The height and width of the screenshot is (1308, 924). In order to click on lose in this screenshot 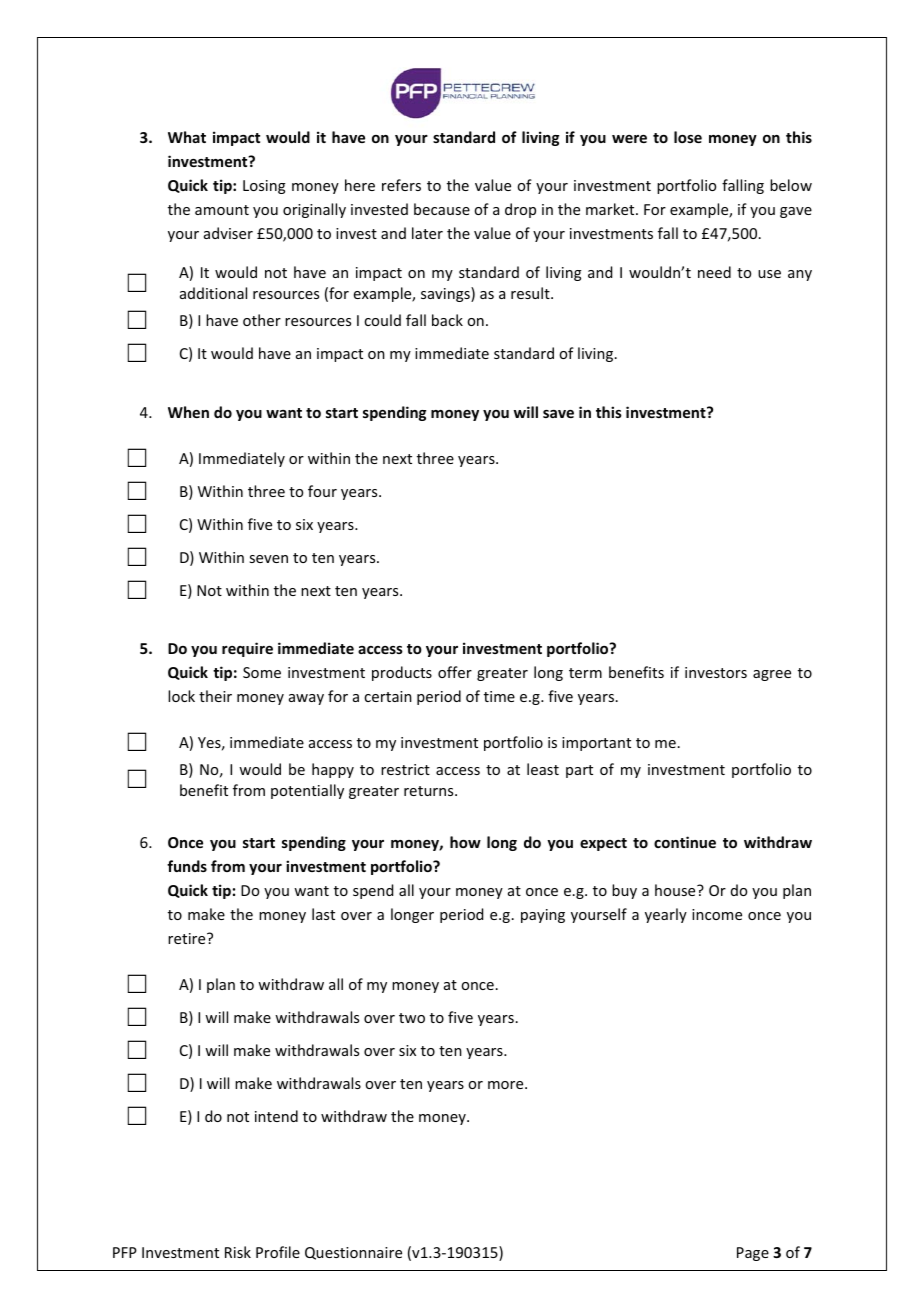, I will do `click(688, 137)`.
